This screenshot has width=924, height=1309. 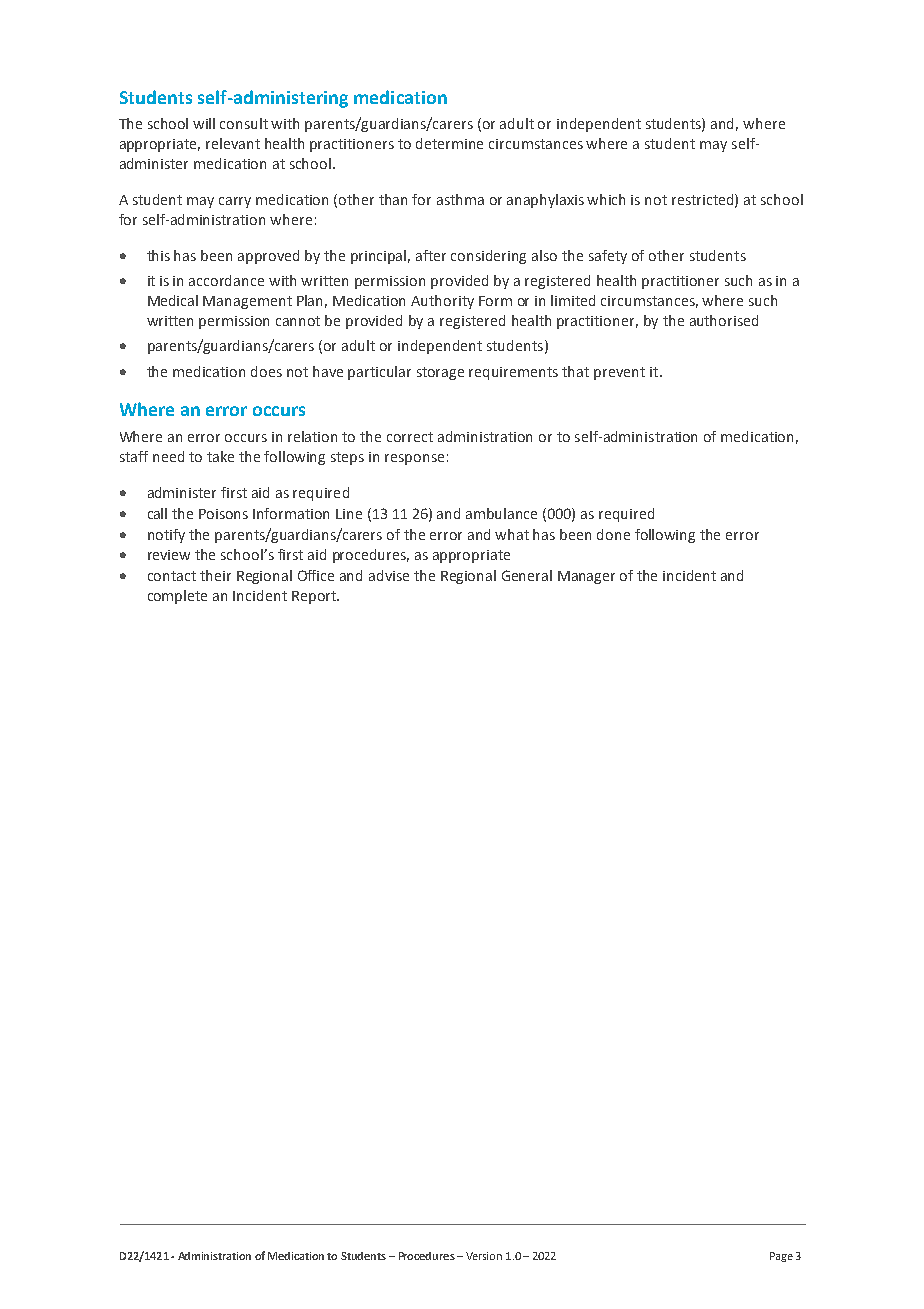 I want to click on Manager, so click(x=586, y=577).
